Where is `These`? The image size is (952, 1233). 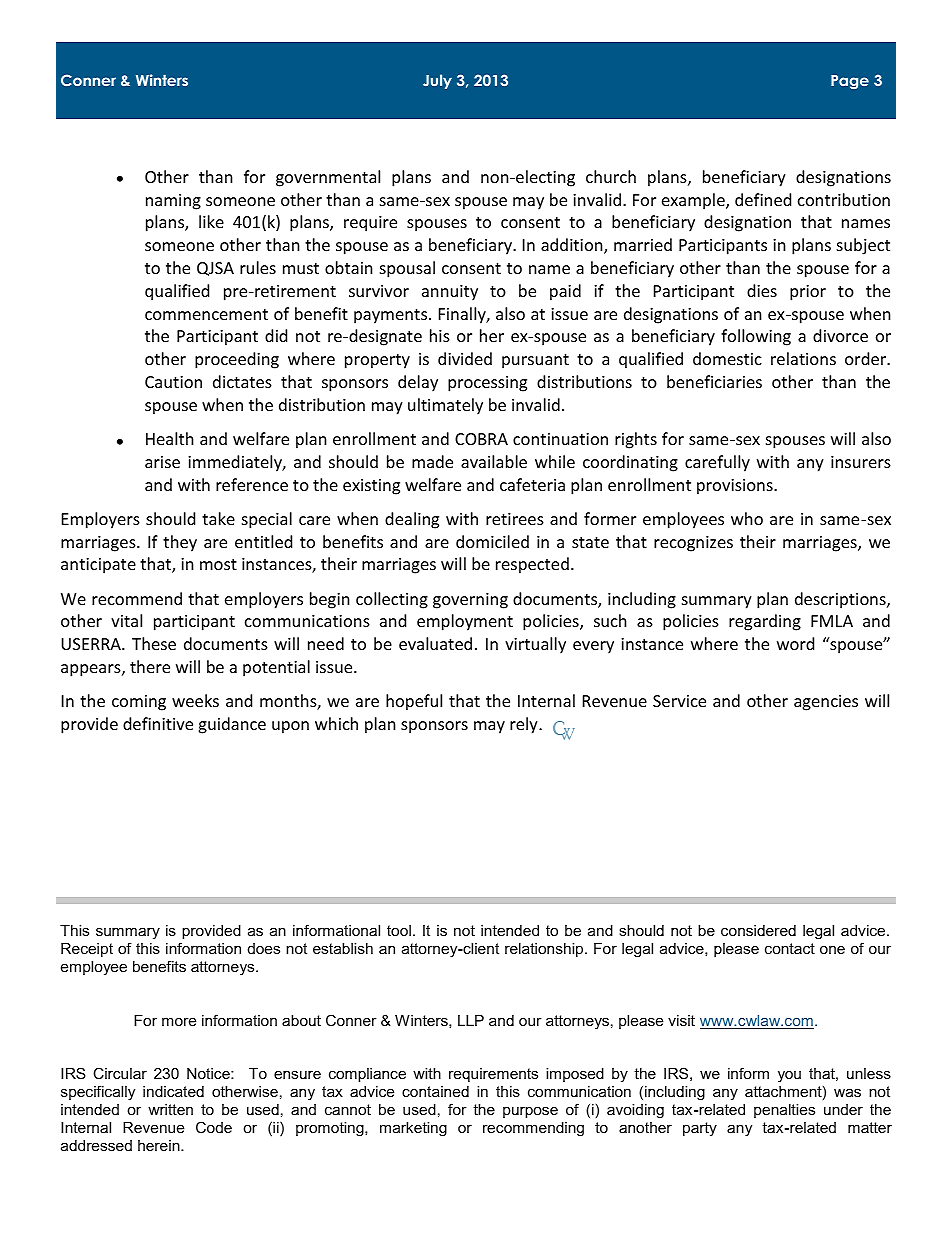 These is located at coordinates (154, 643).
